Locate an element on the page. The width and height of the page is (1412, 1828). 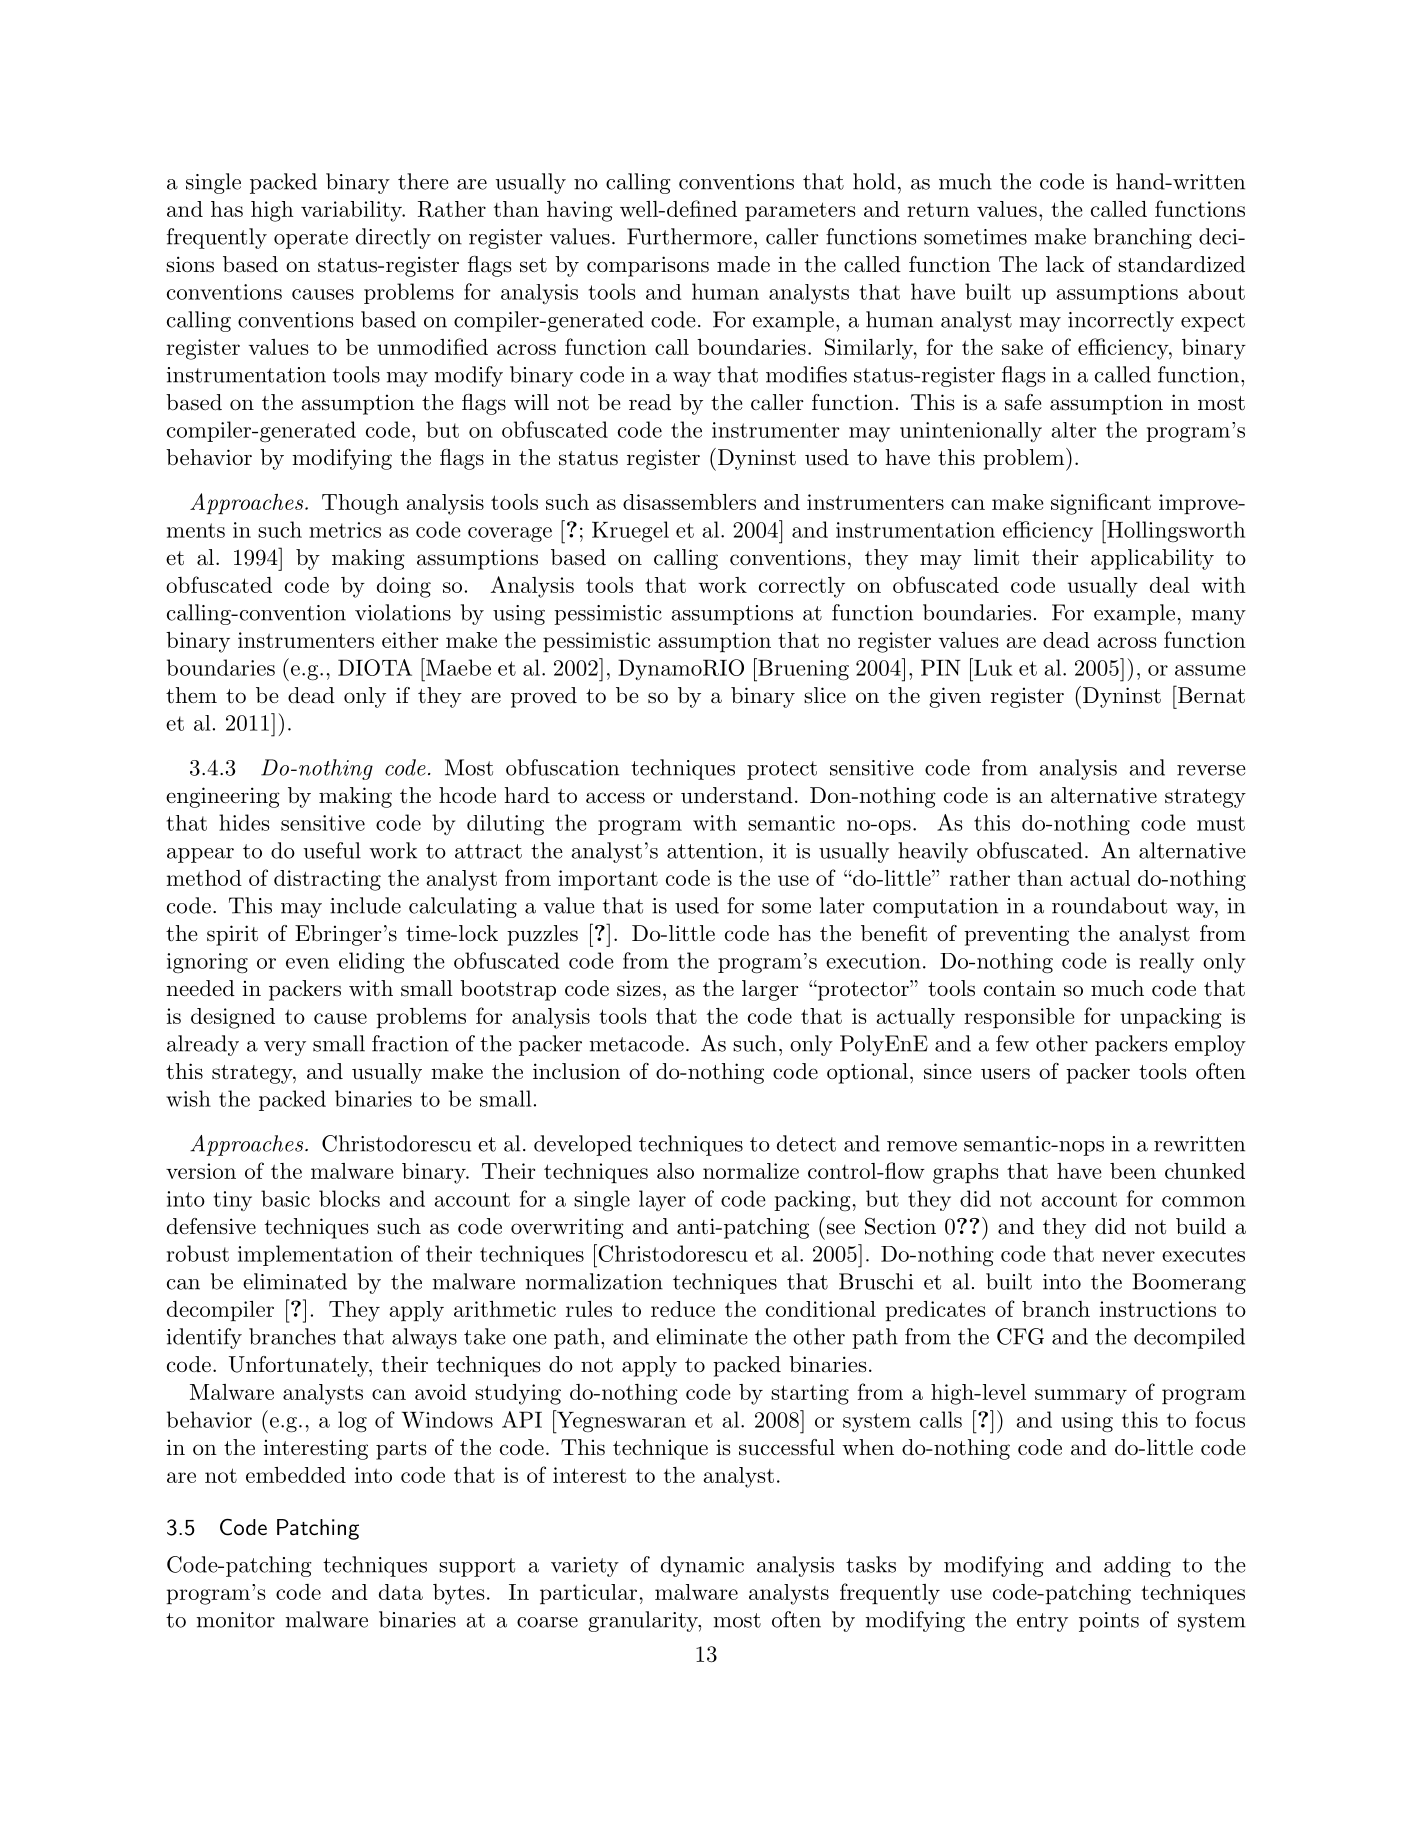
dynamic is located at coordinates (702, 1566).
